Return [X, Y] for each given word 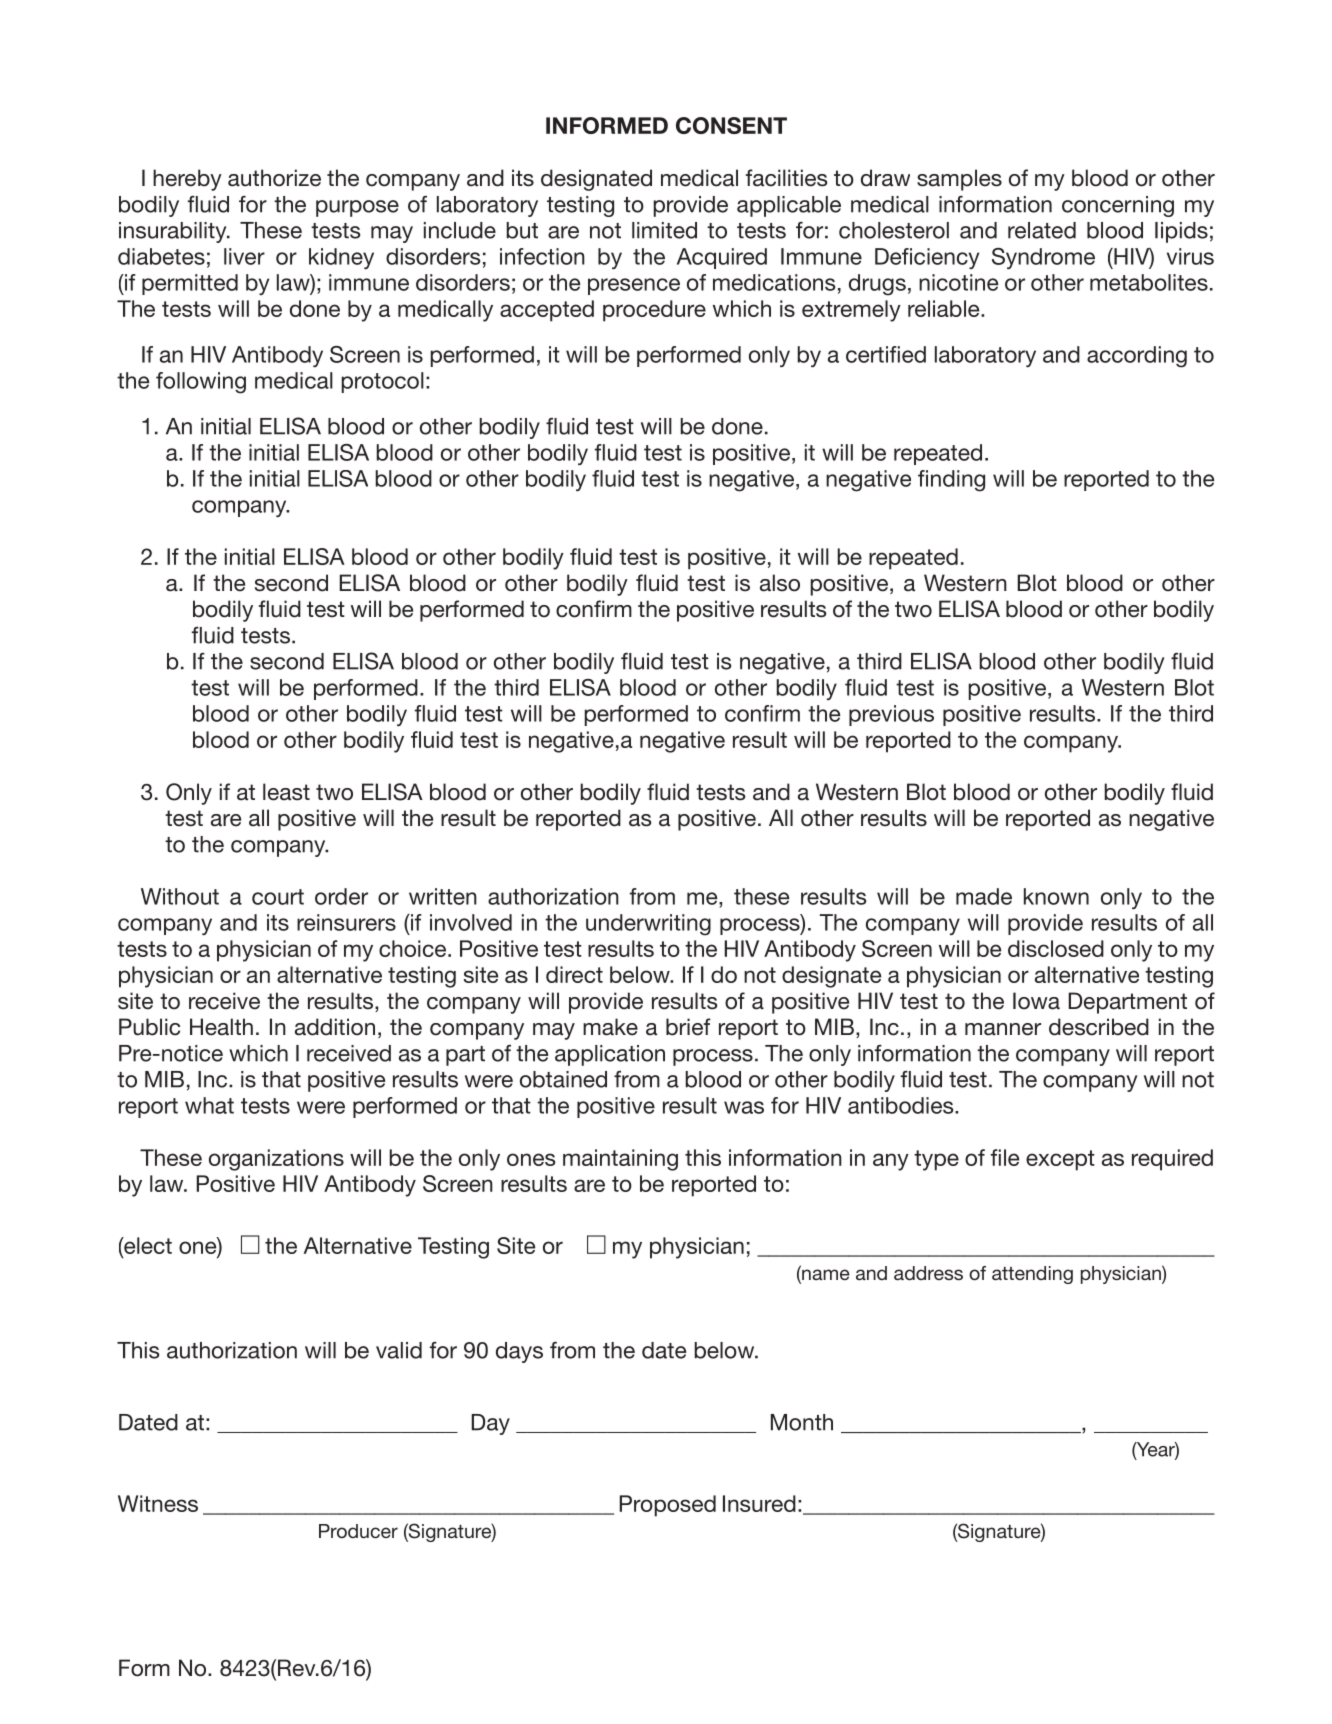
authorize [274, 178]
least [286, 792]
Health [221, 1027]
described [1099, 1027]
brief [688, 1027]
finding [951, 481]
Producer [358, 1531]
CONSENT [731, 125]
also [780, 583]
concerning [1118, 206]
